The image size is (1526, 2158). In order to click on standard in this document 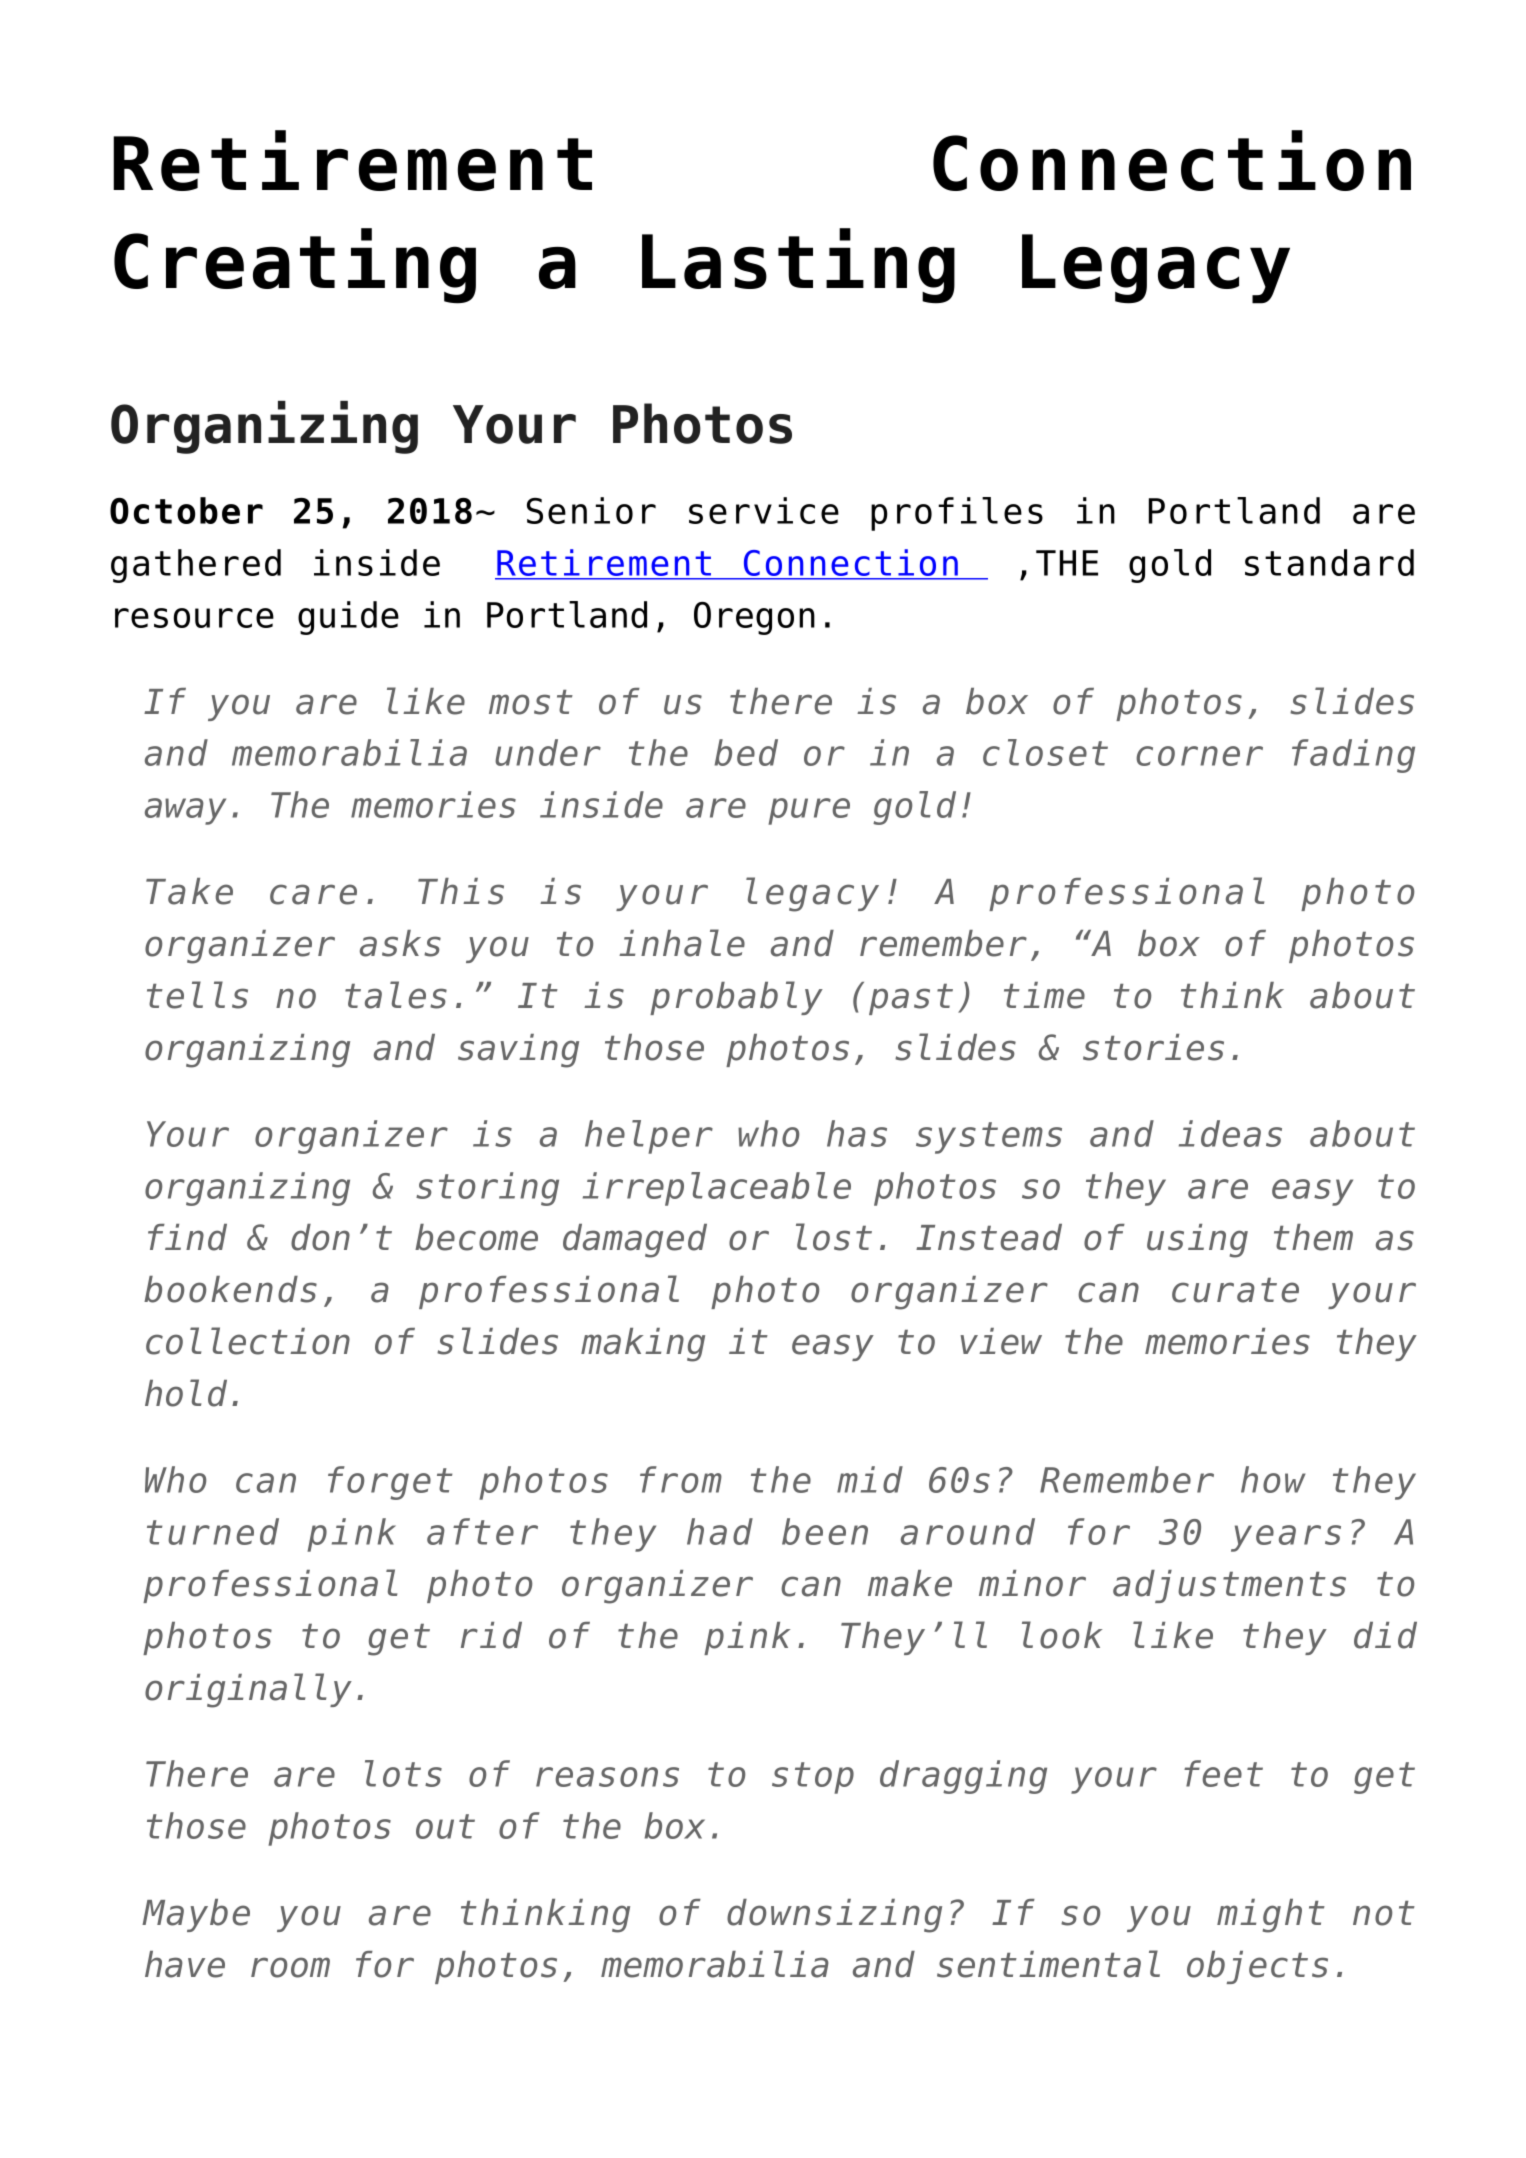, I will do `click(1329, 562)`.
